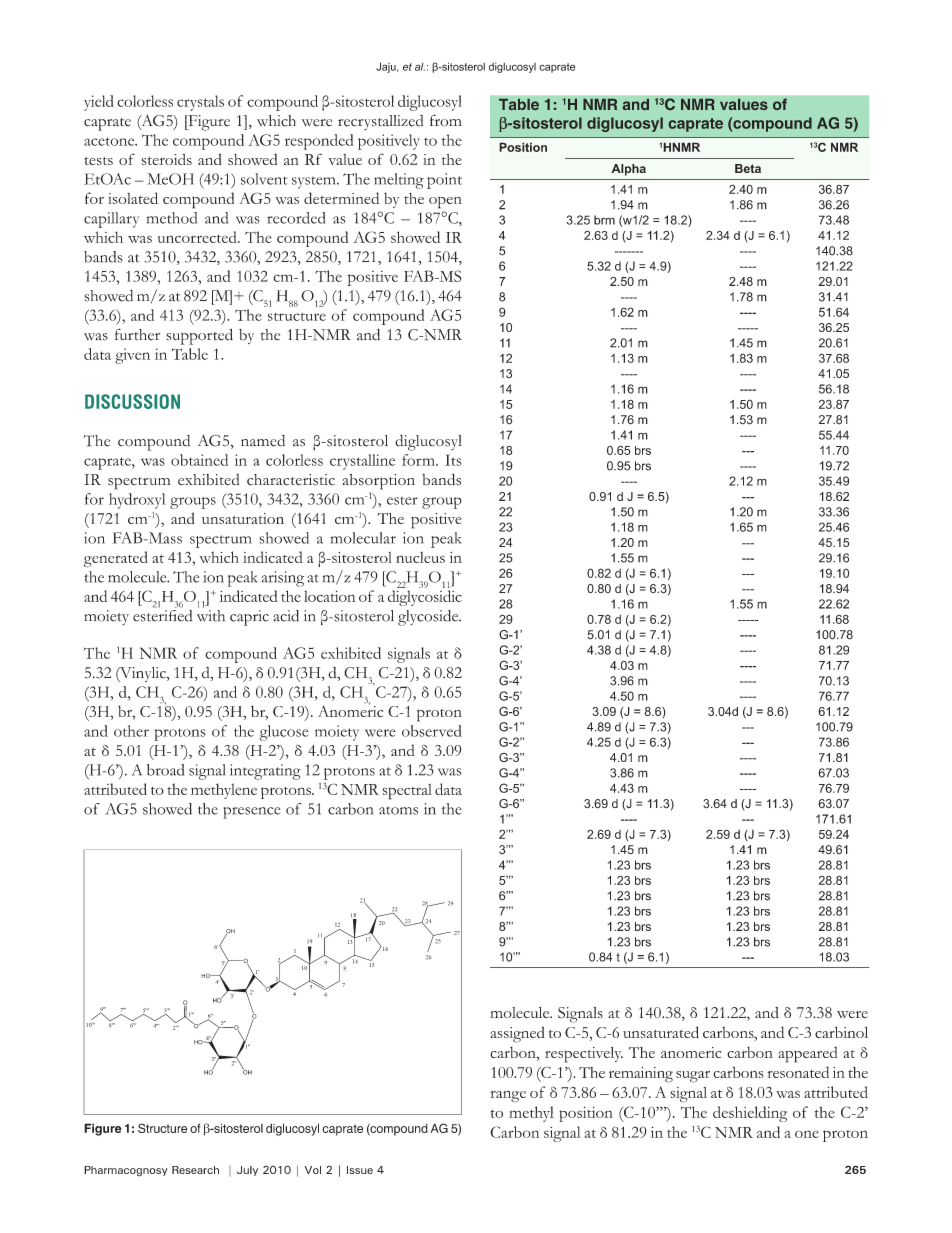 This screenshot has height=1233, width=952. What do you see at coordinates (166, 159) in the screenshot?
I see `steroids` at bounding box center [166, 159].
